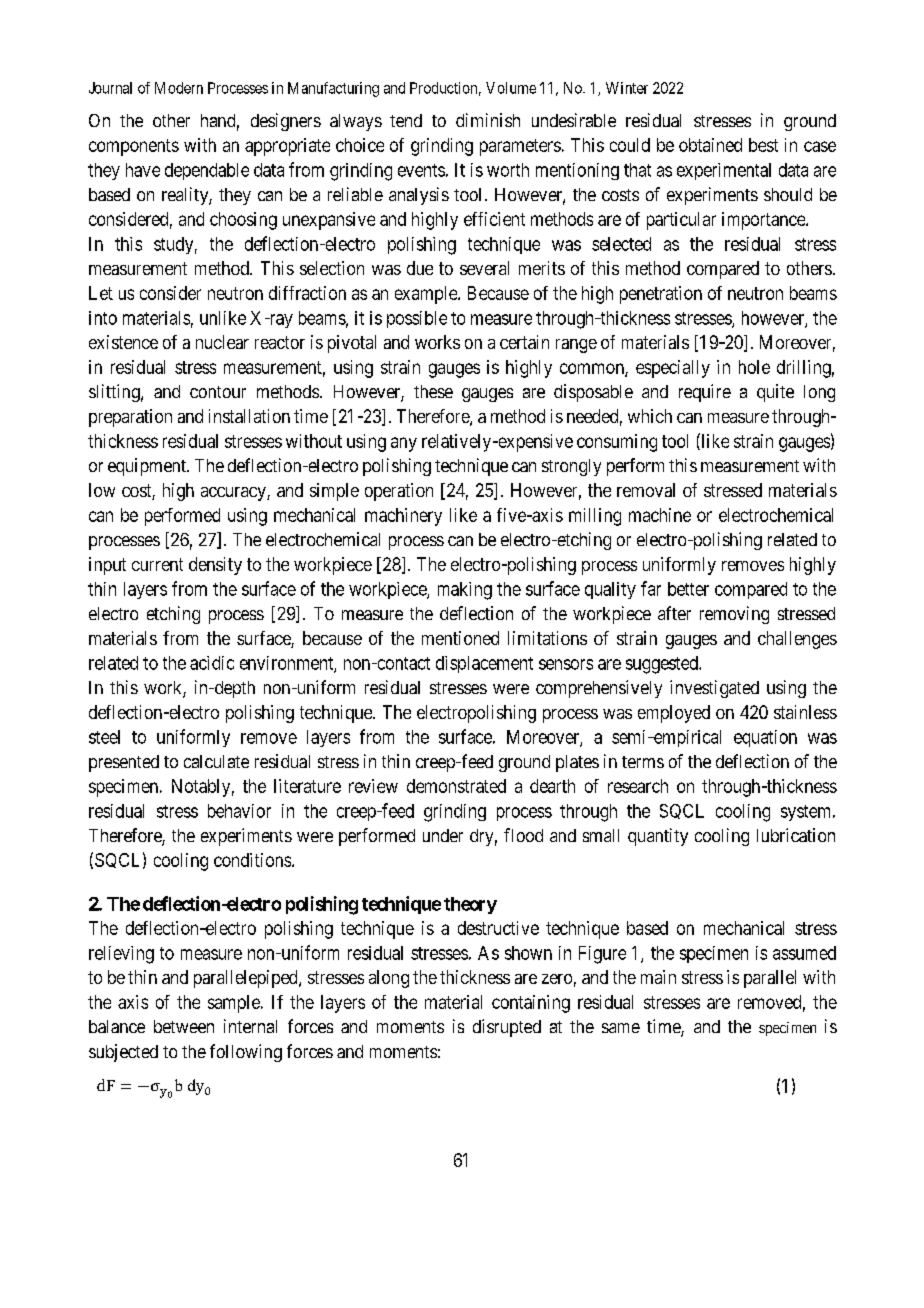 The width and height of the image is (924, 1308). What do you see at coordinates (484, 664) in the image?
I see `displacement` at bounding box center [484, 664].
